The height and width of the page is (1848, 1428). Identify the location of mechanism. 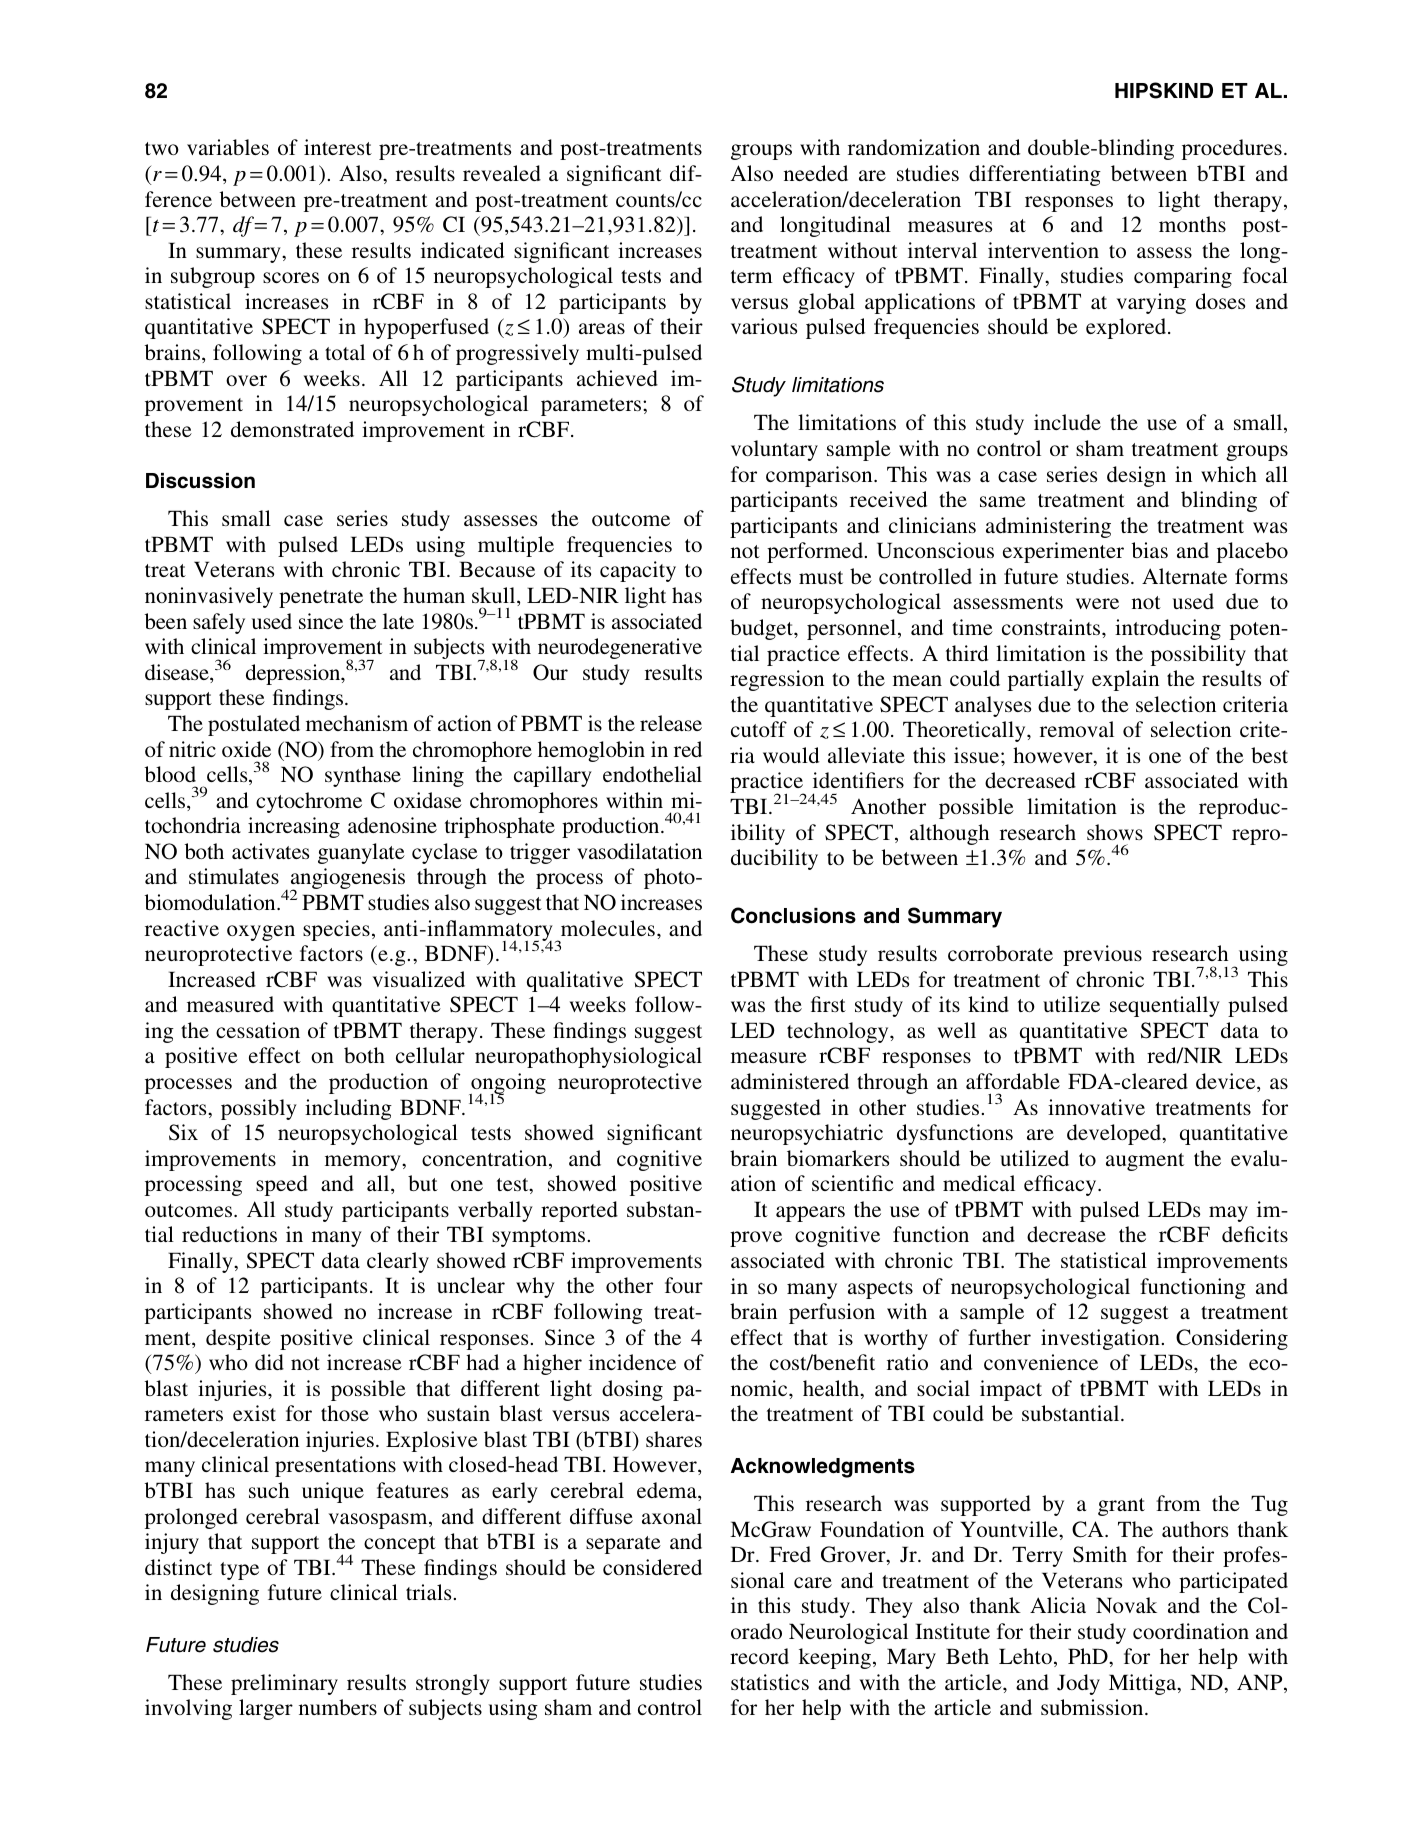
(357, 723).
